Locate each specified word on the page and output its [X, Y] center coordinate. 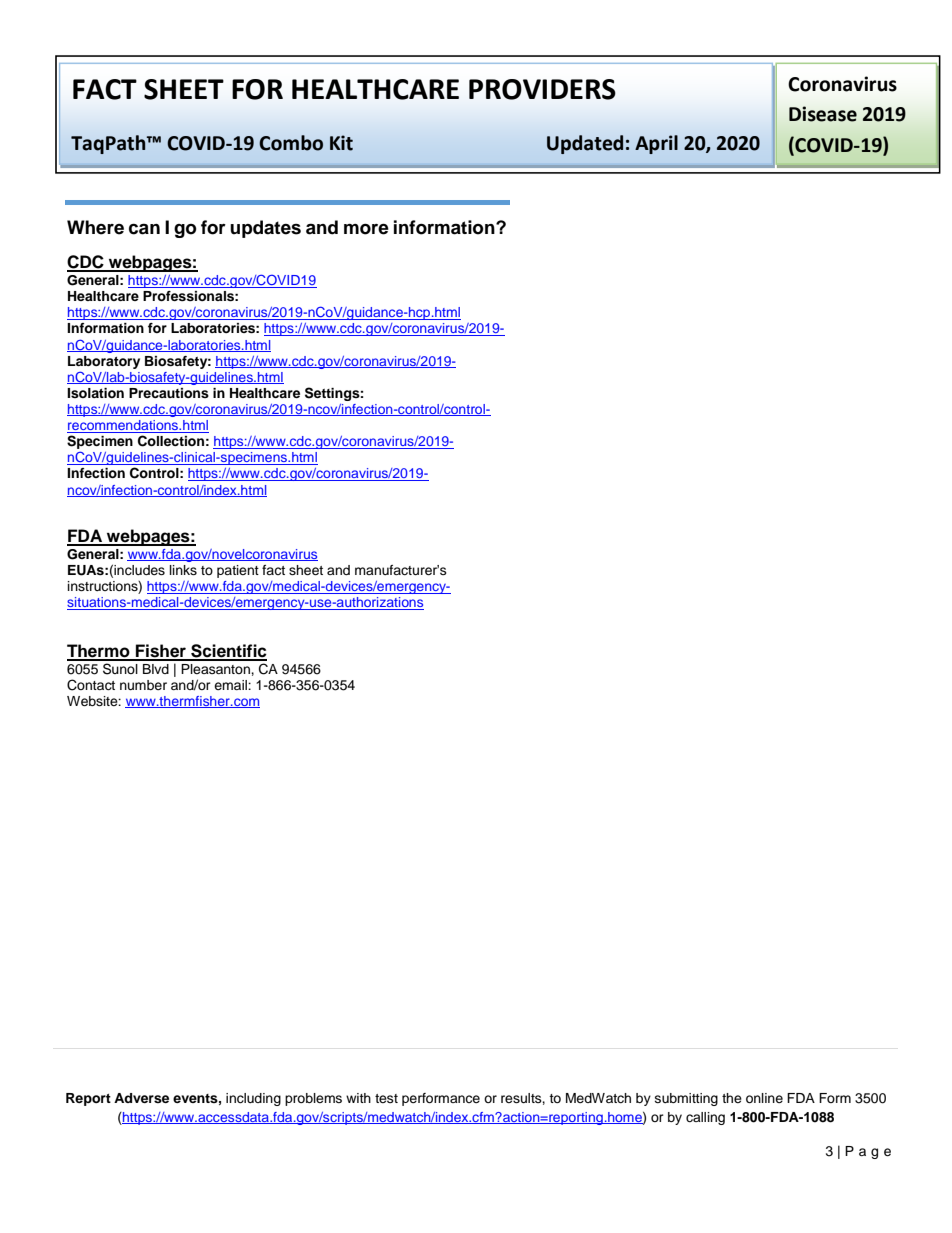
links [183, 570]
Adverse [141, 1098]
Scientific [228, 652]
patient [238, 571]
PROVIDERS [542, 89]
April [656, 144]
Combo [291, 143]
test [386, 1098]
